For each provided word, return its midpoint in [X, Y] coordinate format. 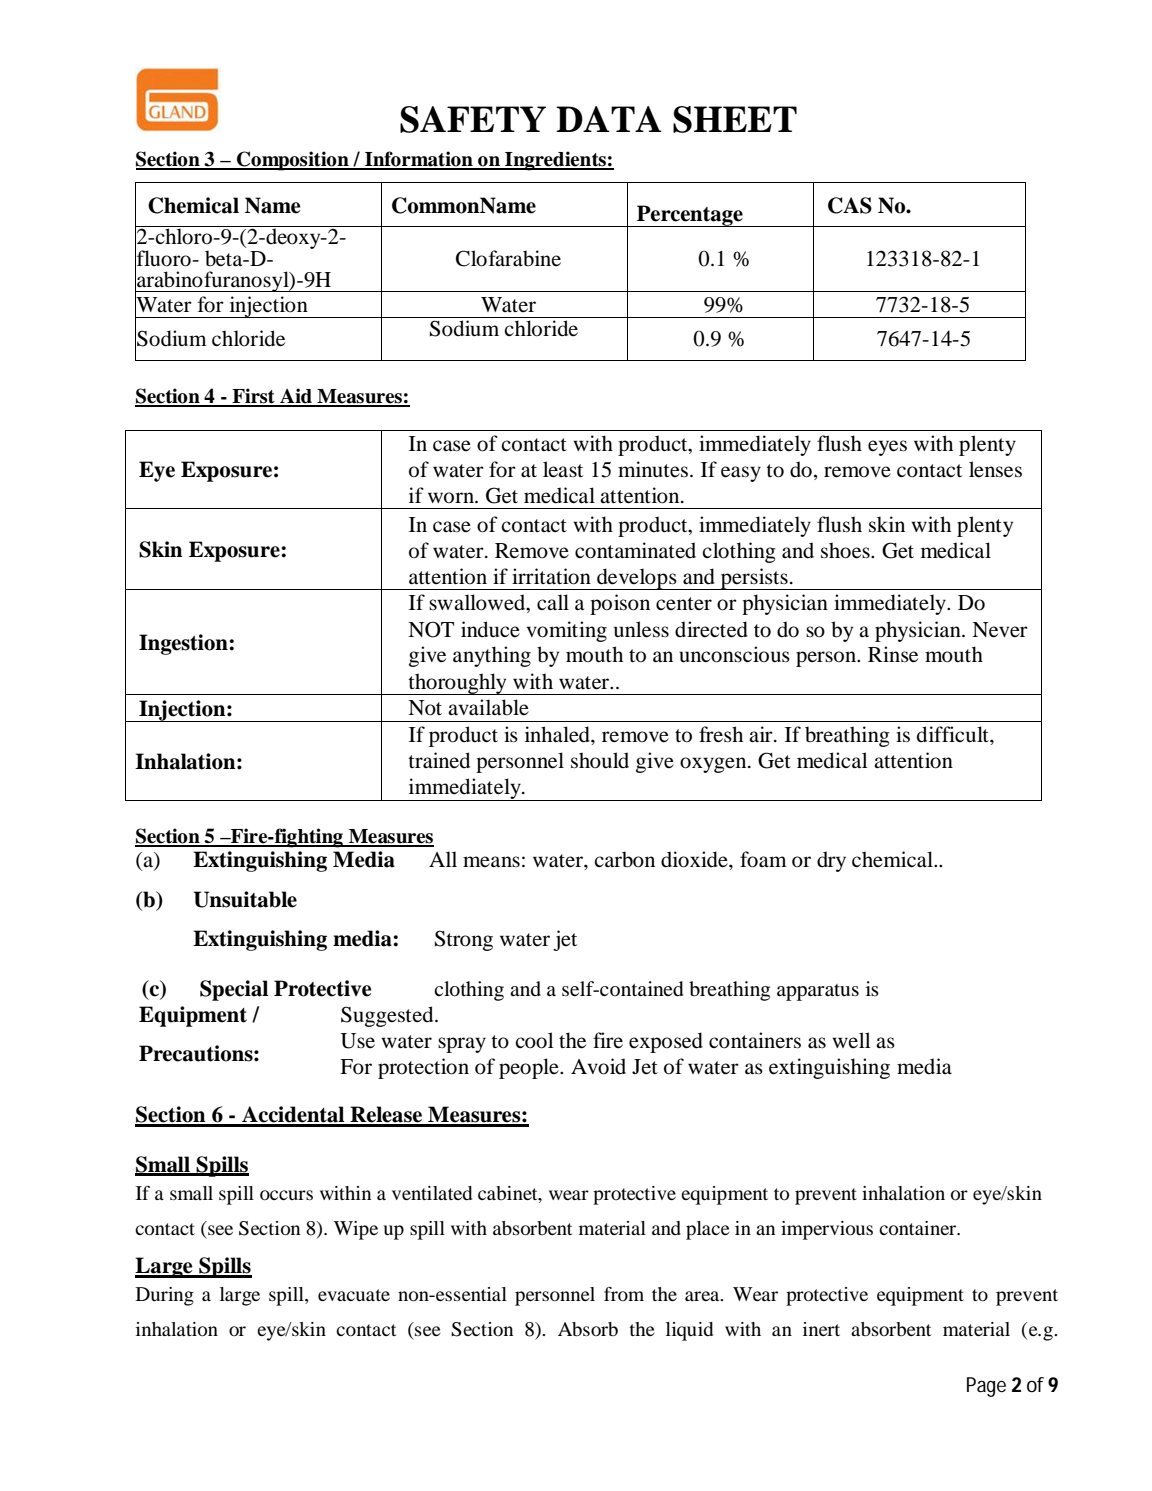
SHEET [735, 119]
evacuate [354, 1295]
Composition [293, 161]
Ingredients [555, 161]
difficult [954, 734]
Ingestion [184, 644]
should [600, 760]
